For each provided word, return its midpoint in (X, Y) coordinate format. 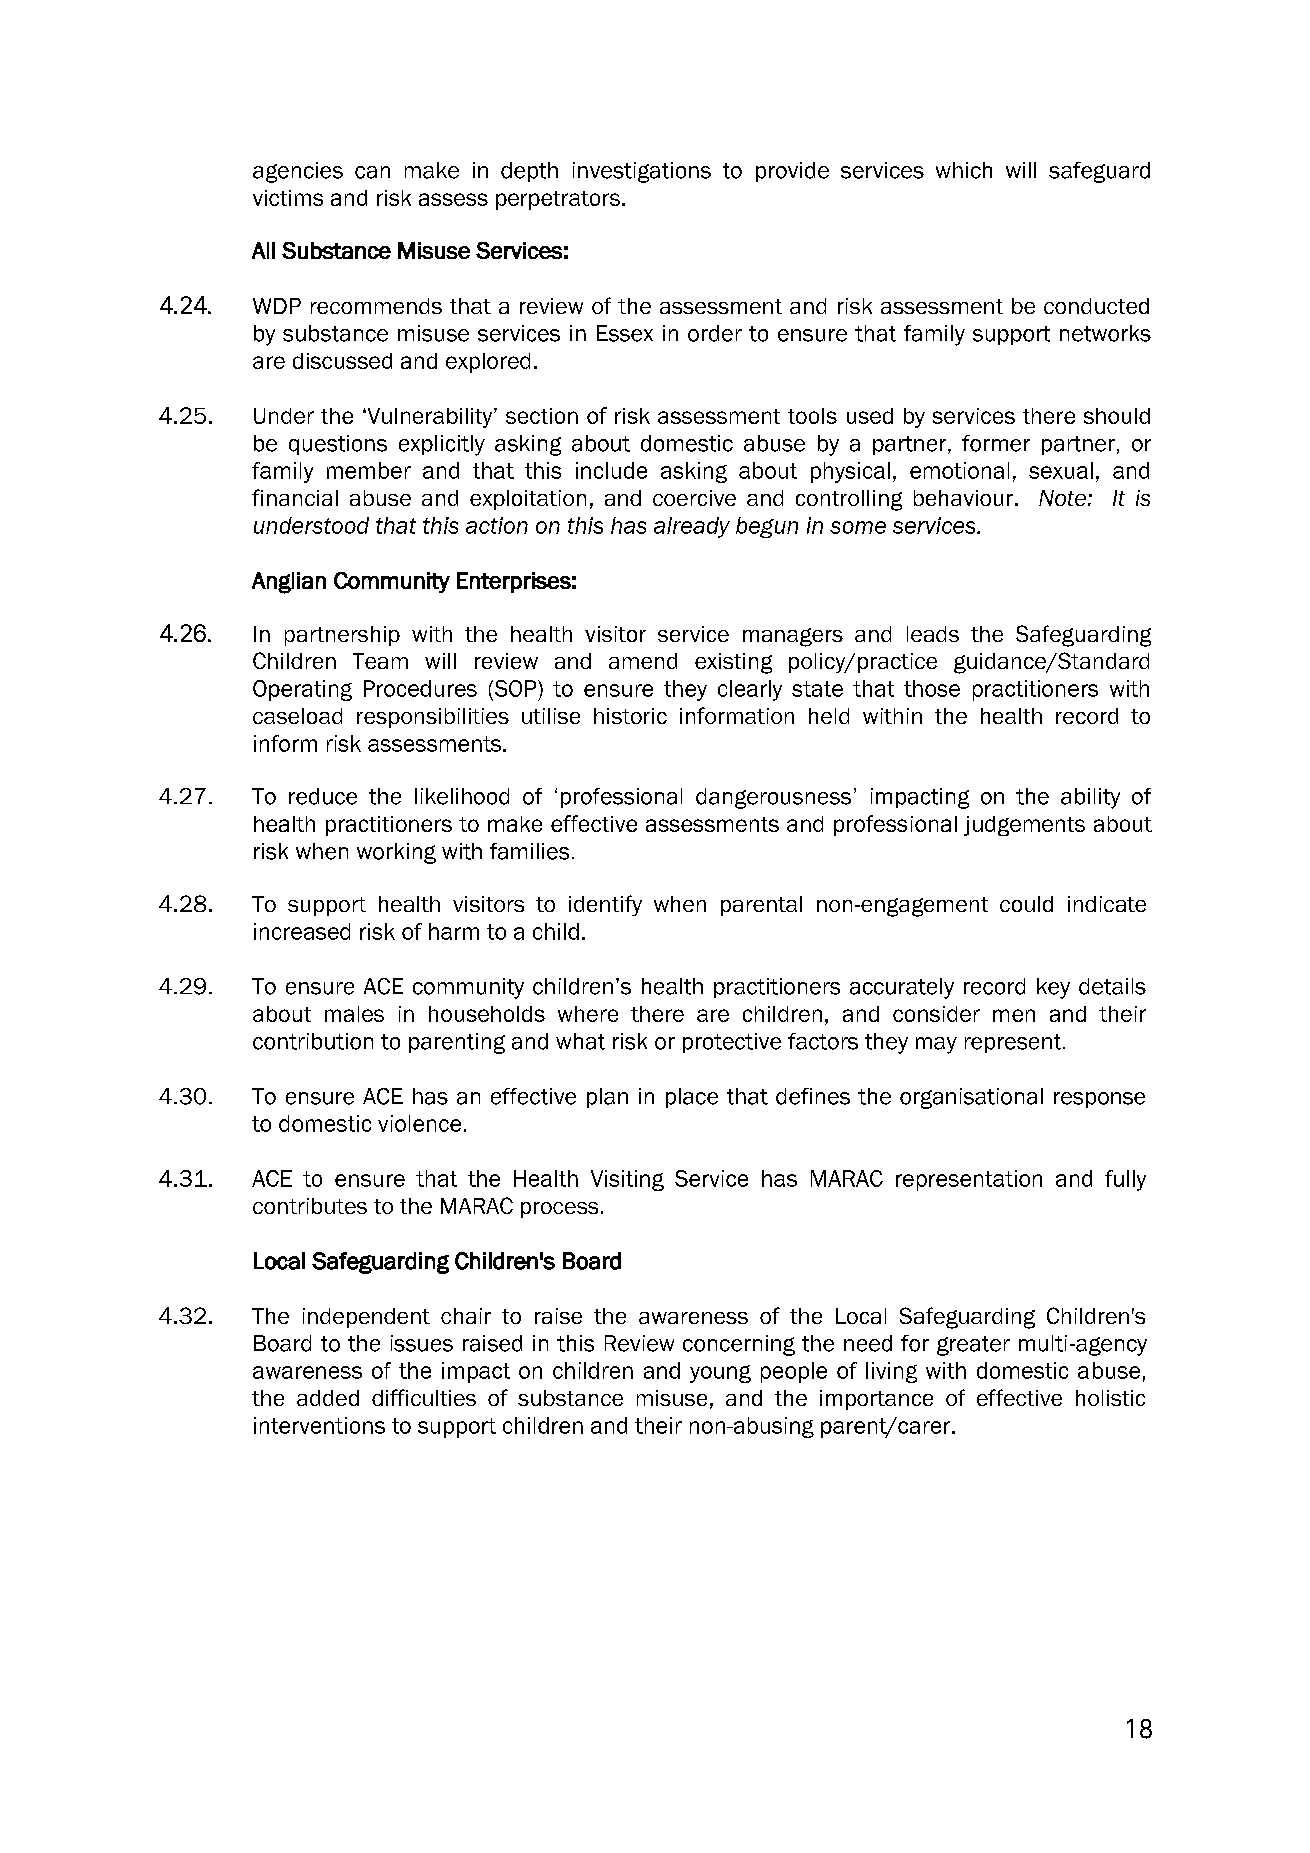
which (964, 170)
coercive (694, 498)
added (328, 1398)
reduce (323, 796)
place (692, 1098)
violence (419, 1123)
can (372, 172)
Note (1062, 498)
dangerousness (773, 798)
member (369, 470)
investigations (642, 172)
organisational (971, 1098)
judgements (1024, 826)
